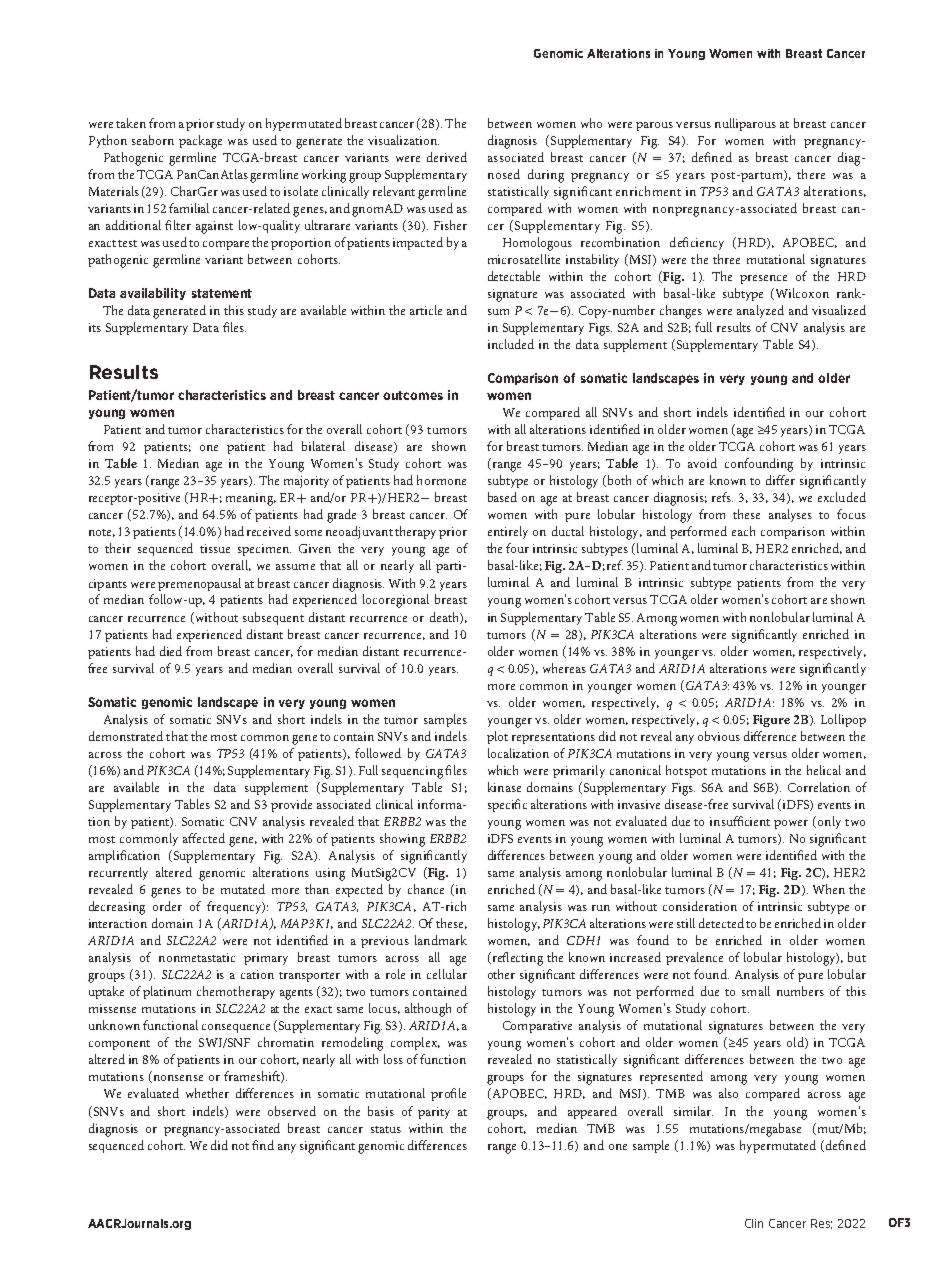 The width and height of the screenshot is (952, 1275). What do you see at coordinates (811, 174) in the screenshot?
I see `there` at bounding box center [811, 174].
